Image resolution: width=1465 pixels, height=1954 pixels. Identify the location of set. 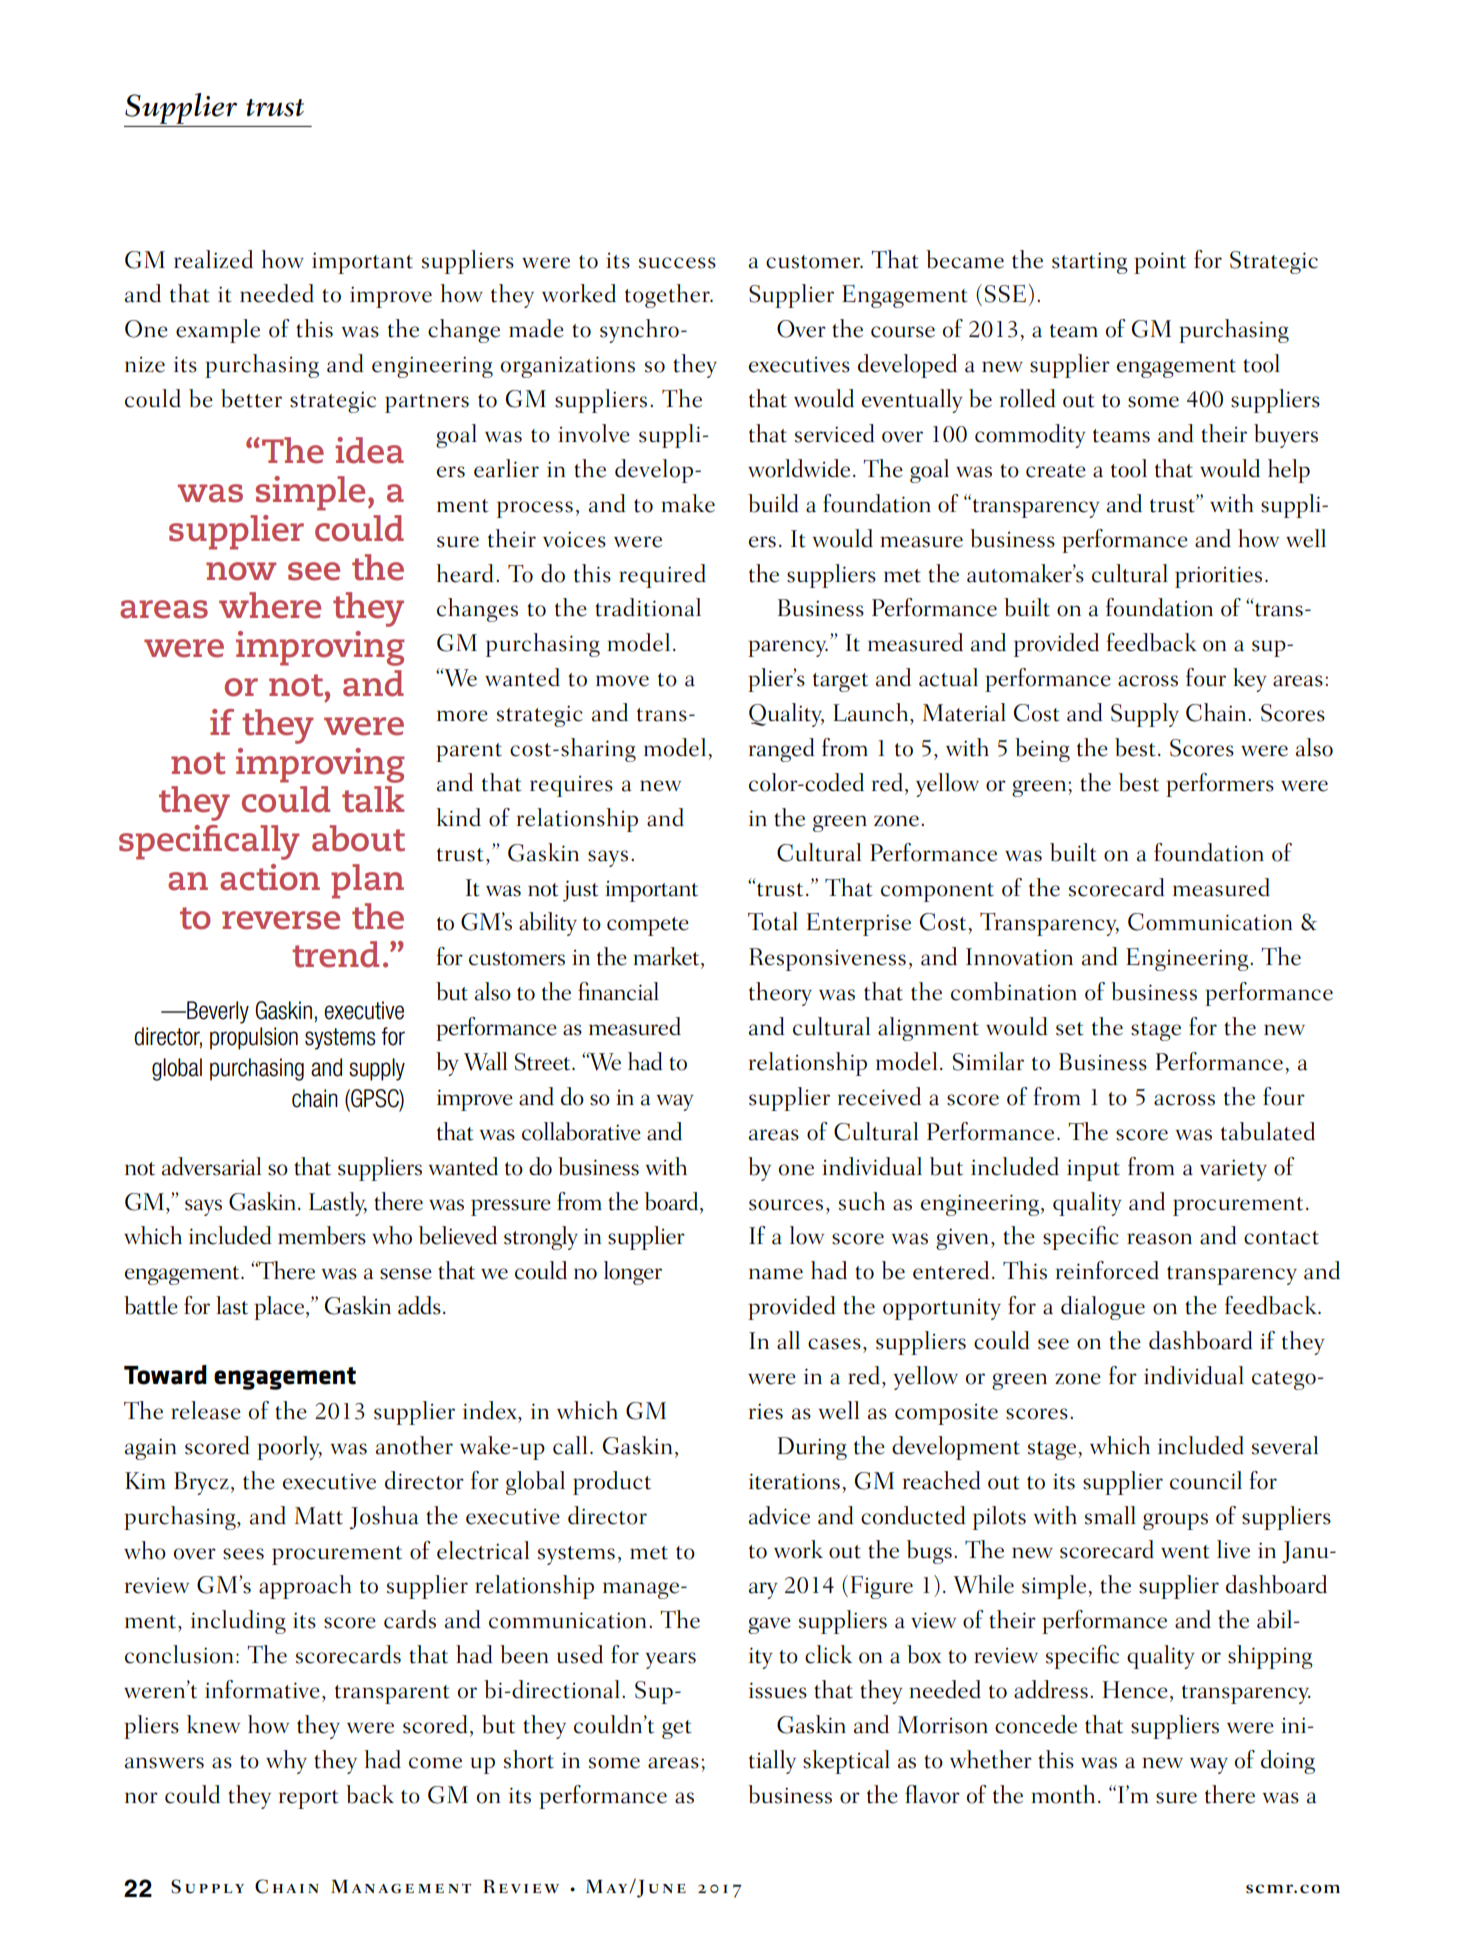
(1070, 1029).
